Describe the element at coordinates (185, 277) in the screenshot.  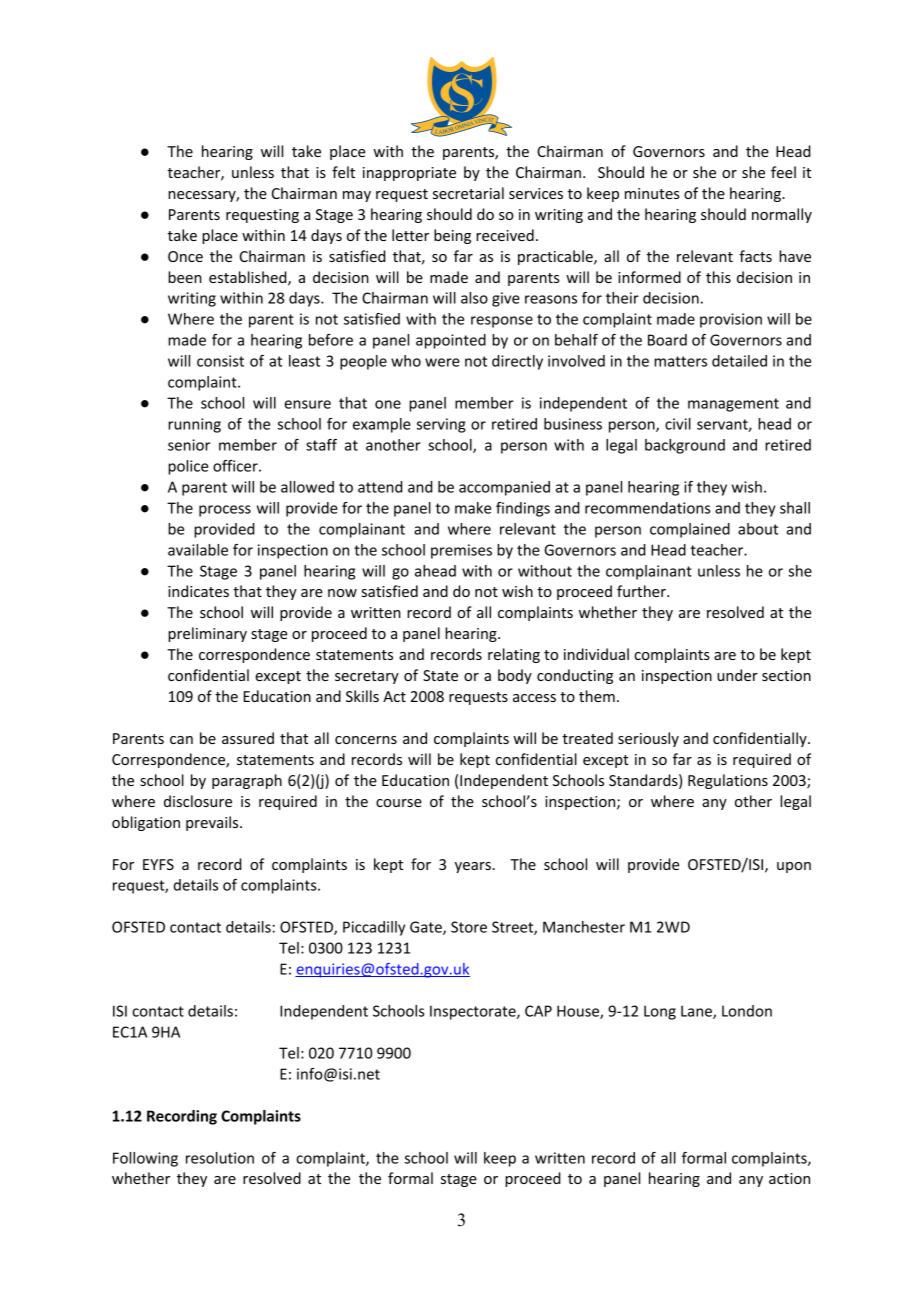
I see `been` at that location.
